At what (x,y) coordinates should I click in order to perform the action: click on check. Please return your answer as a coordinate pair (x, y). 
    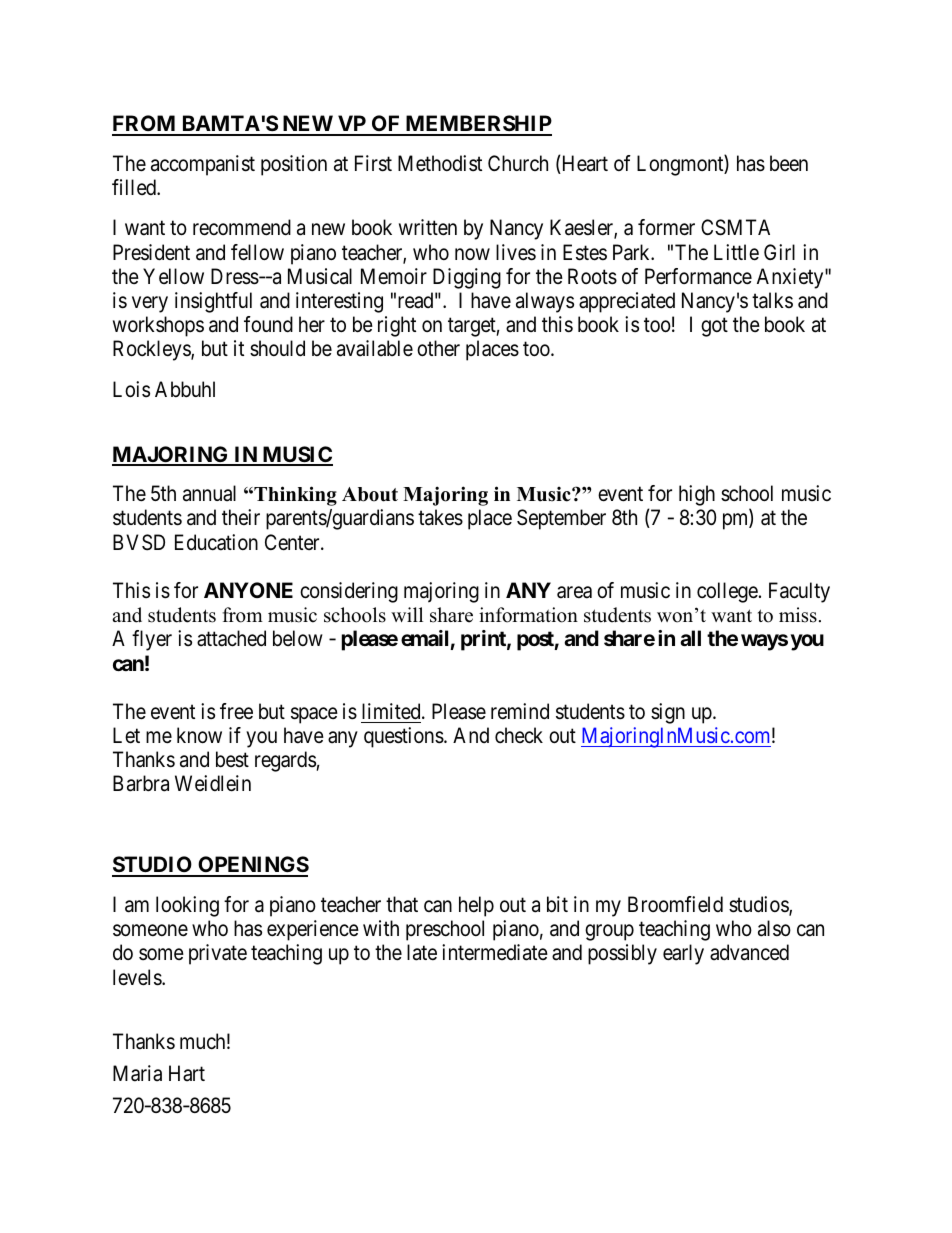
    Looking at the image, I should click on (519, 735).
